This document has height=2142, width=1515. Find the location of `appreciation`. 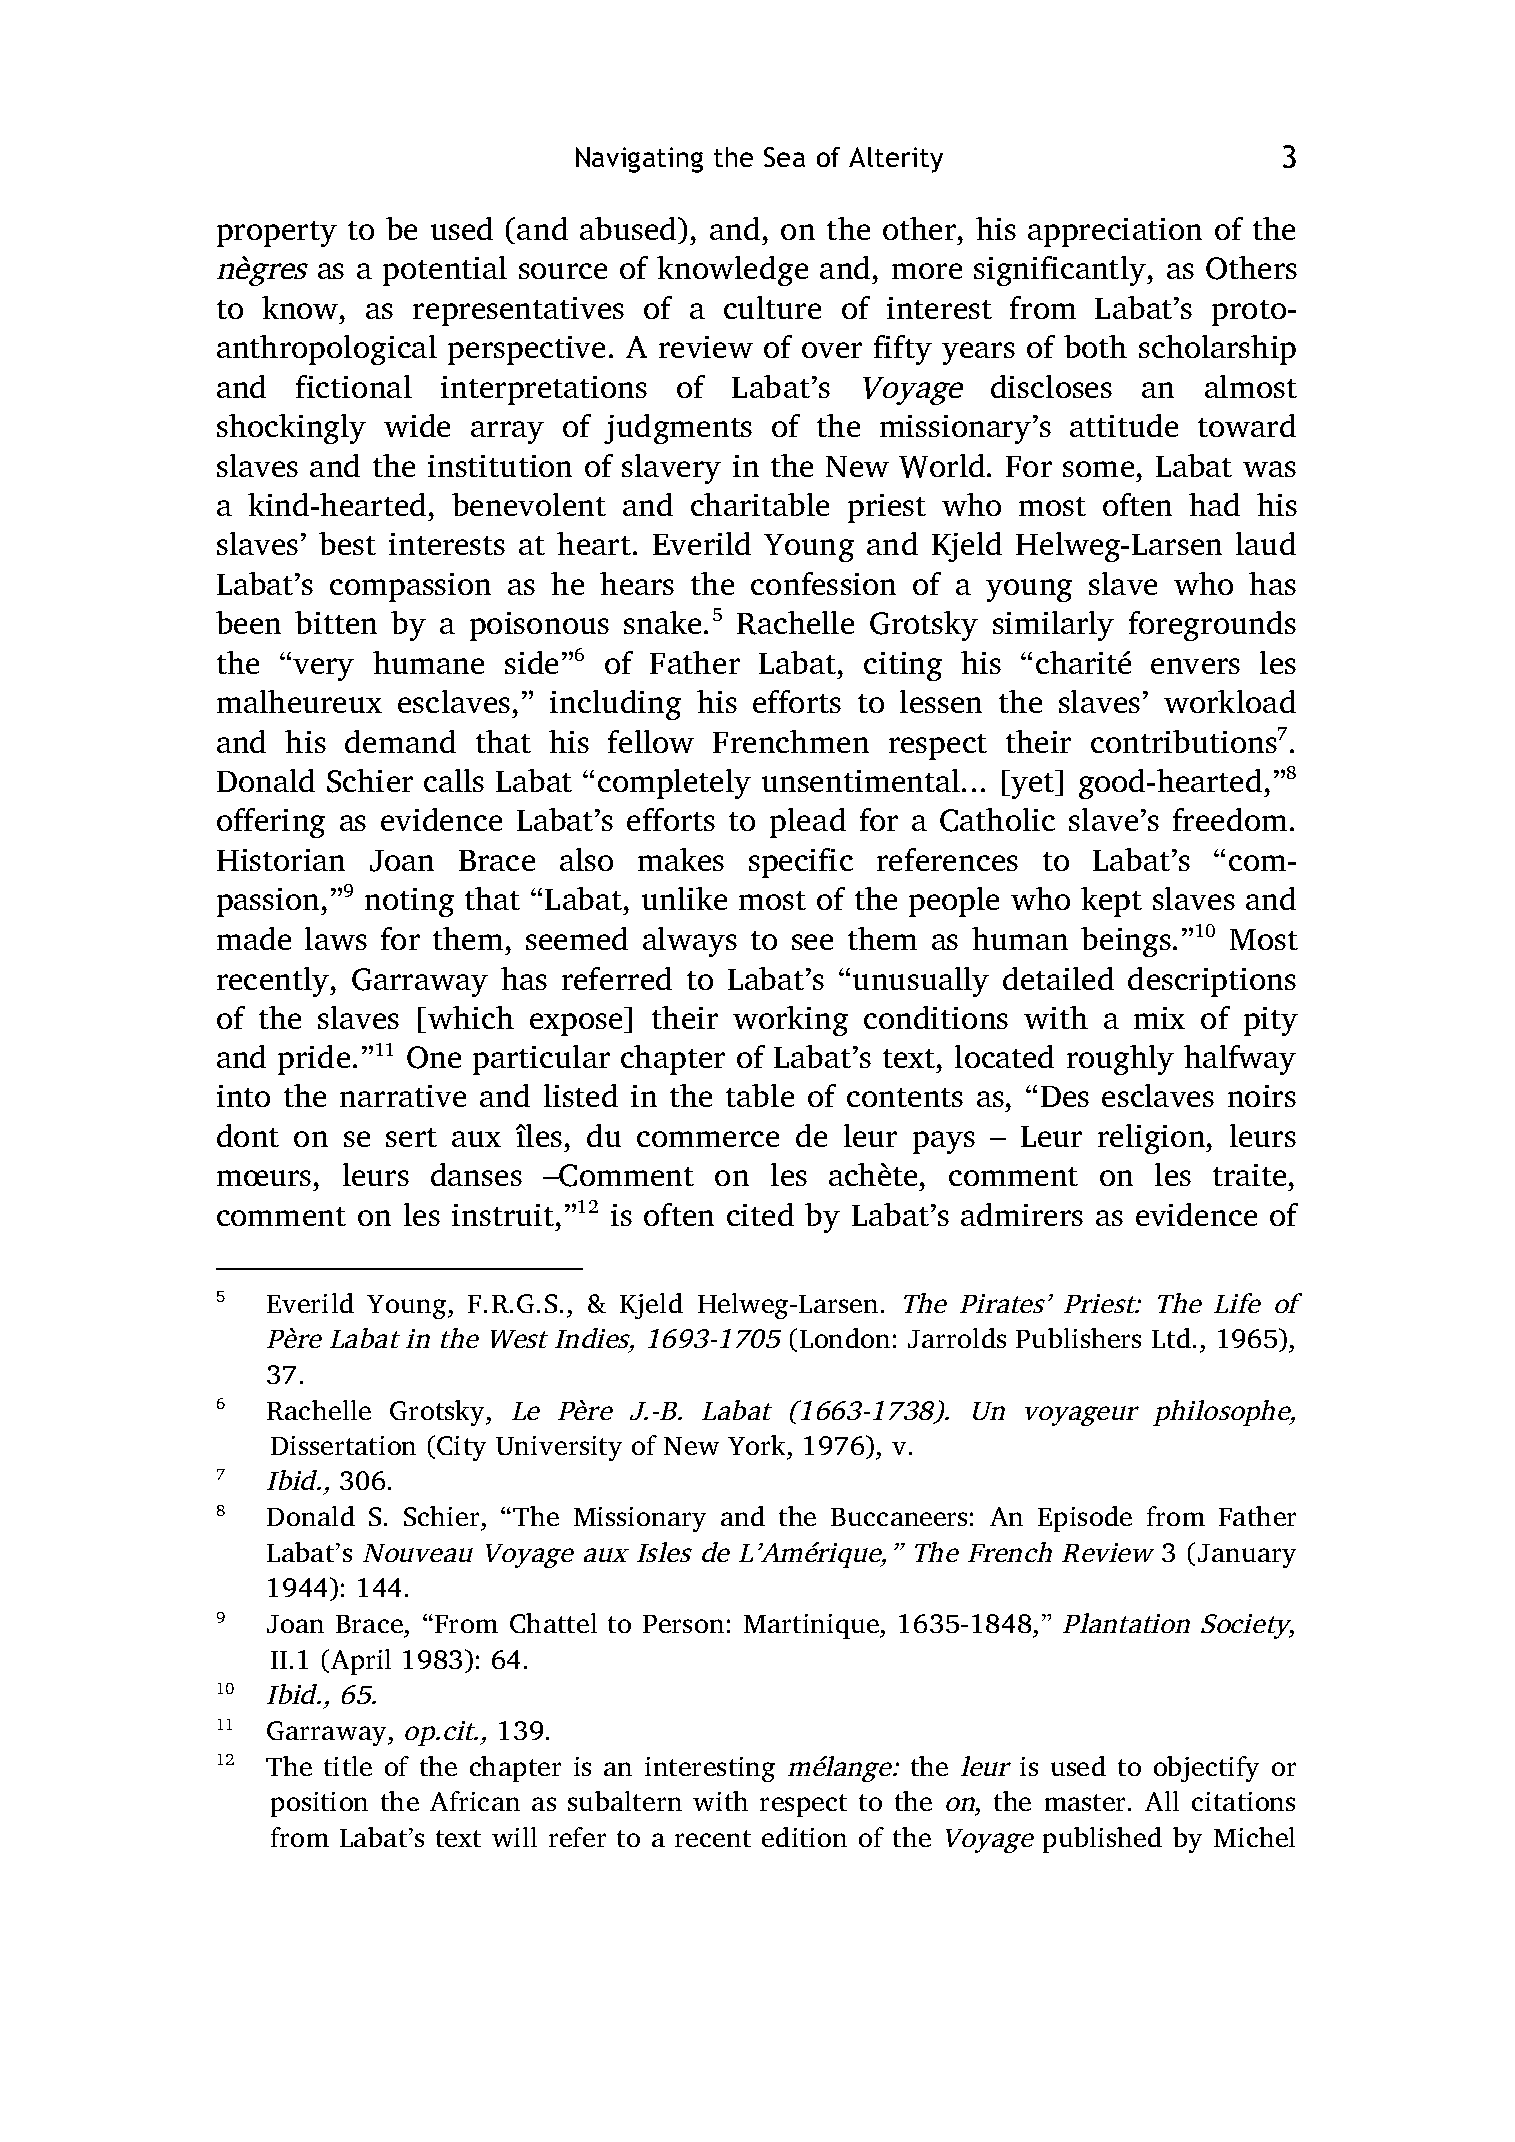

appreciation is located at coordinates (1115, 232).
